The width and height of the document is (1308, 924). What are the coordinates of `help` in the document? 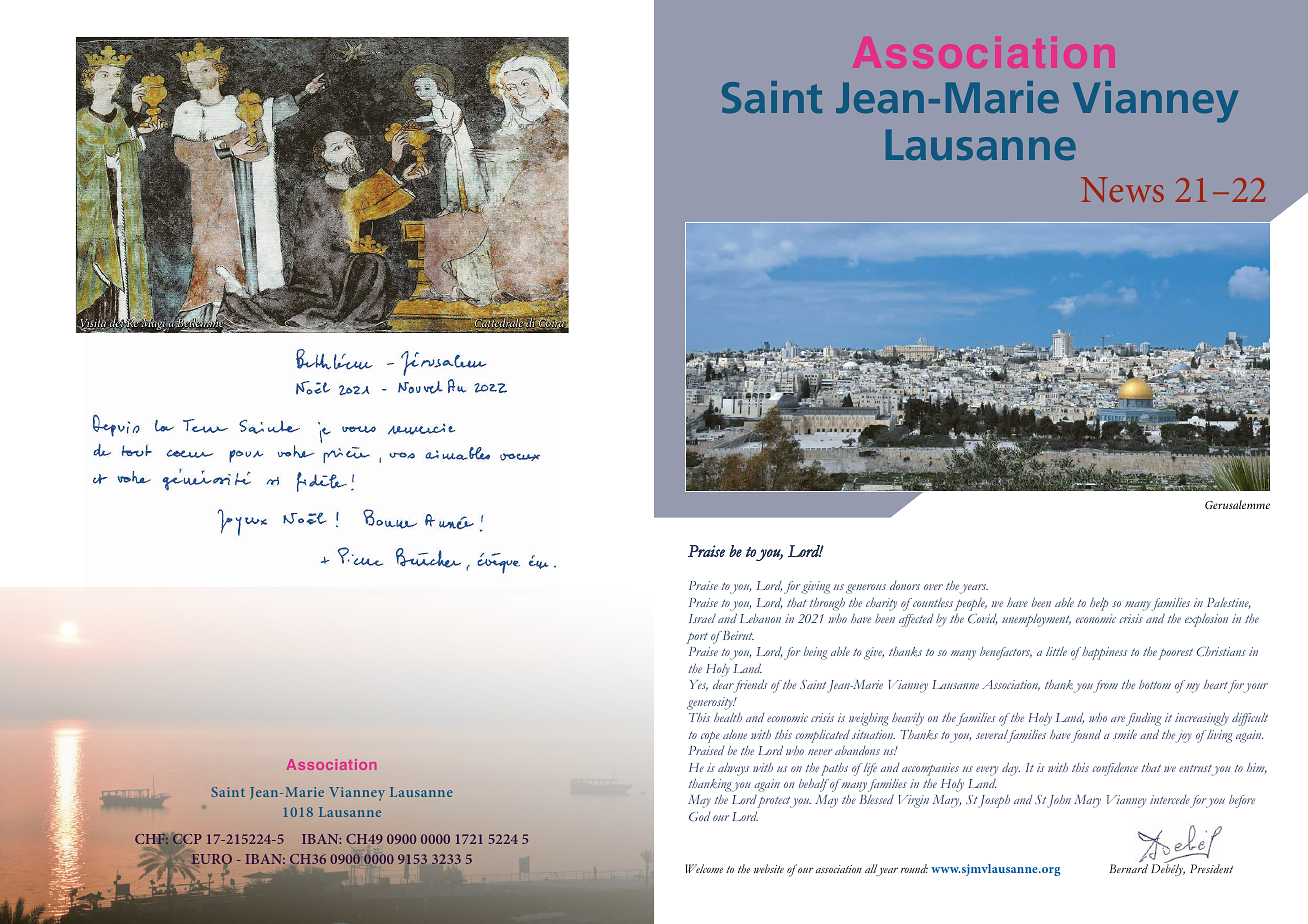 It's located at (1099, 604).
